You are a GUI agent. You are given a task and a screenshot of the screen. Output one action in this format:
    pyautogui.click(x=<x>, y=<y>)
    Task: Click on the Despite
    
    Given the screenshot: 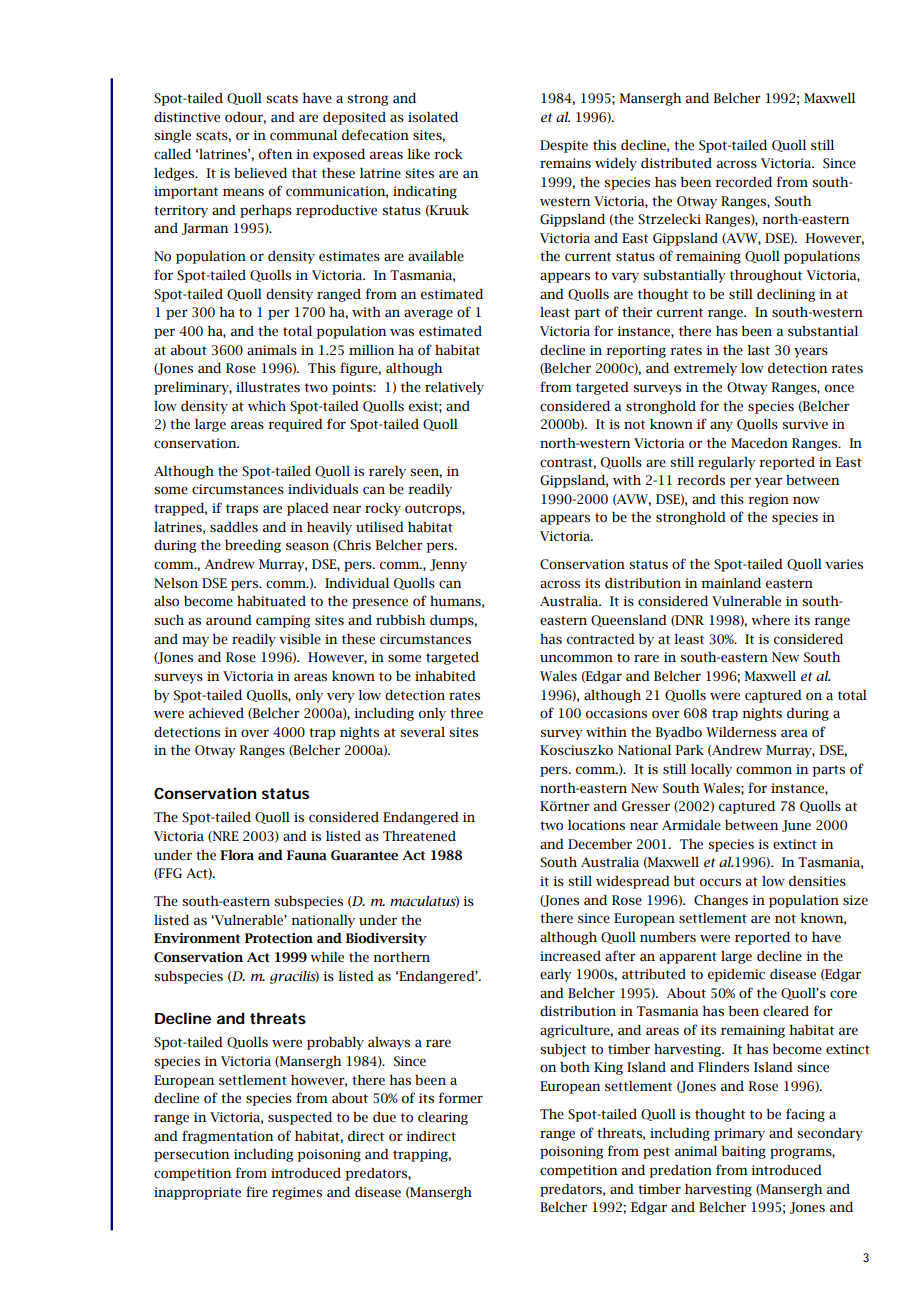 What is the action you would take?
    pyautogui.click(x=564, y=146)
